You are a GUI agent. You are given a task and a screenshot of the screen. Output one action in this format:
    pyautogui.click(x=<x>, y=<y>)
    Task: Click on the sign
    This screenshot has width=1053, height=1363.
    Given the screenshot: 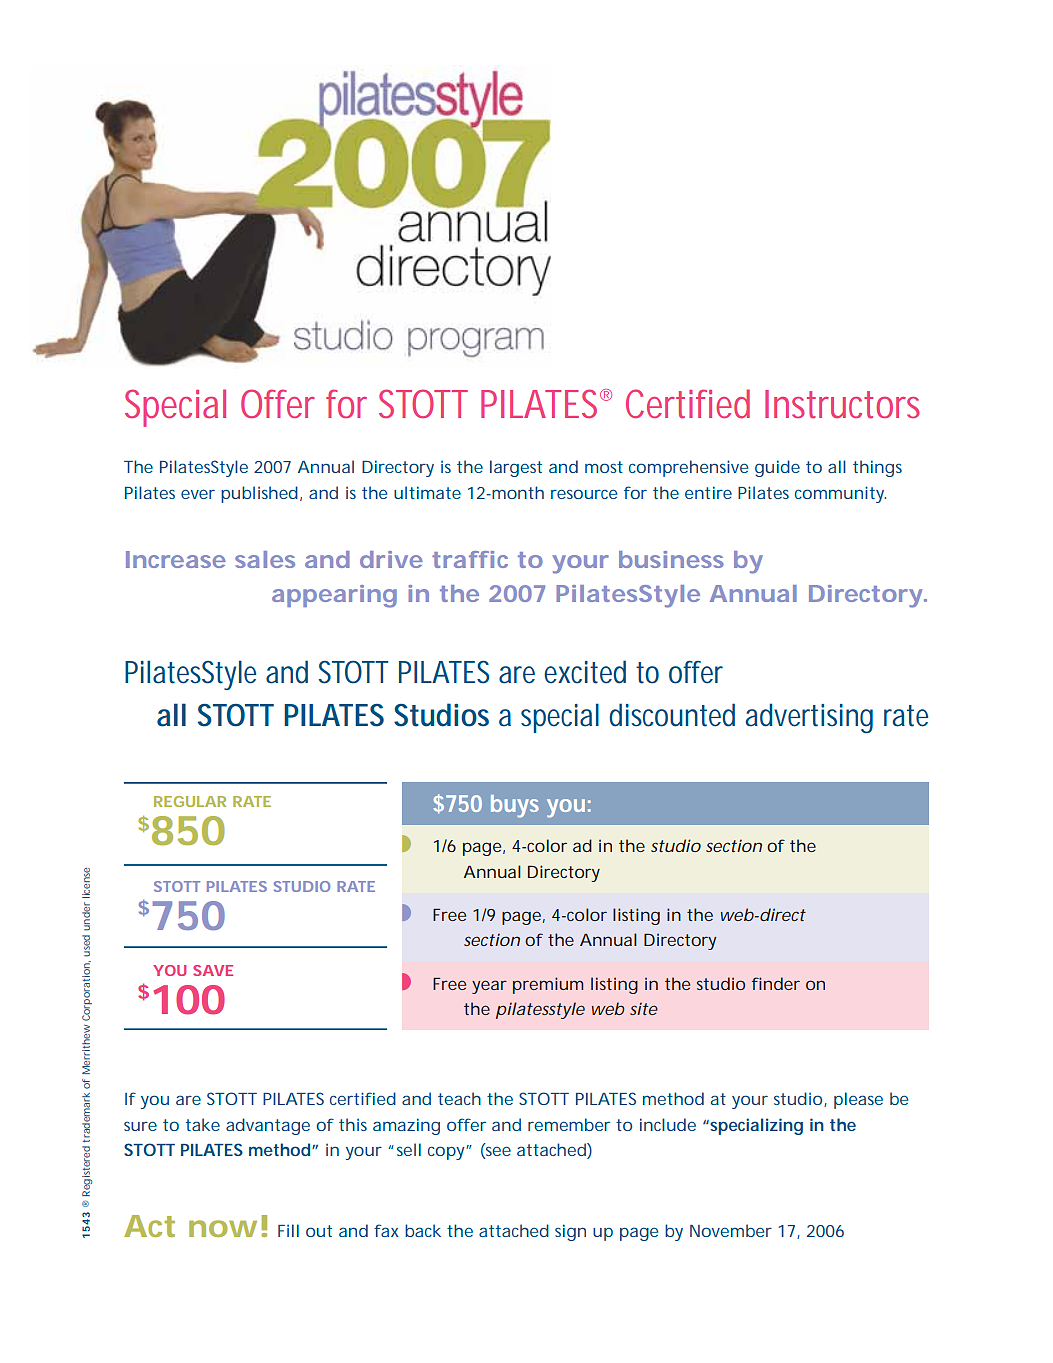 What is the action you would take?
    pyautogui.click(x=570, y=1232)
